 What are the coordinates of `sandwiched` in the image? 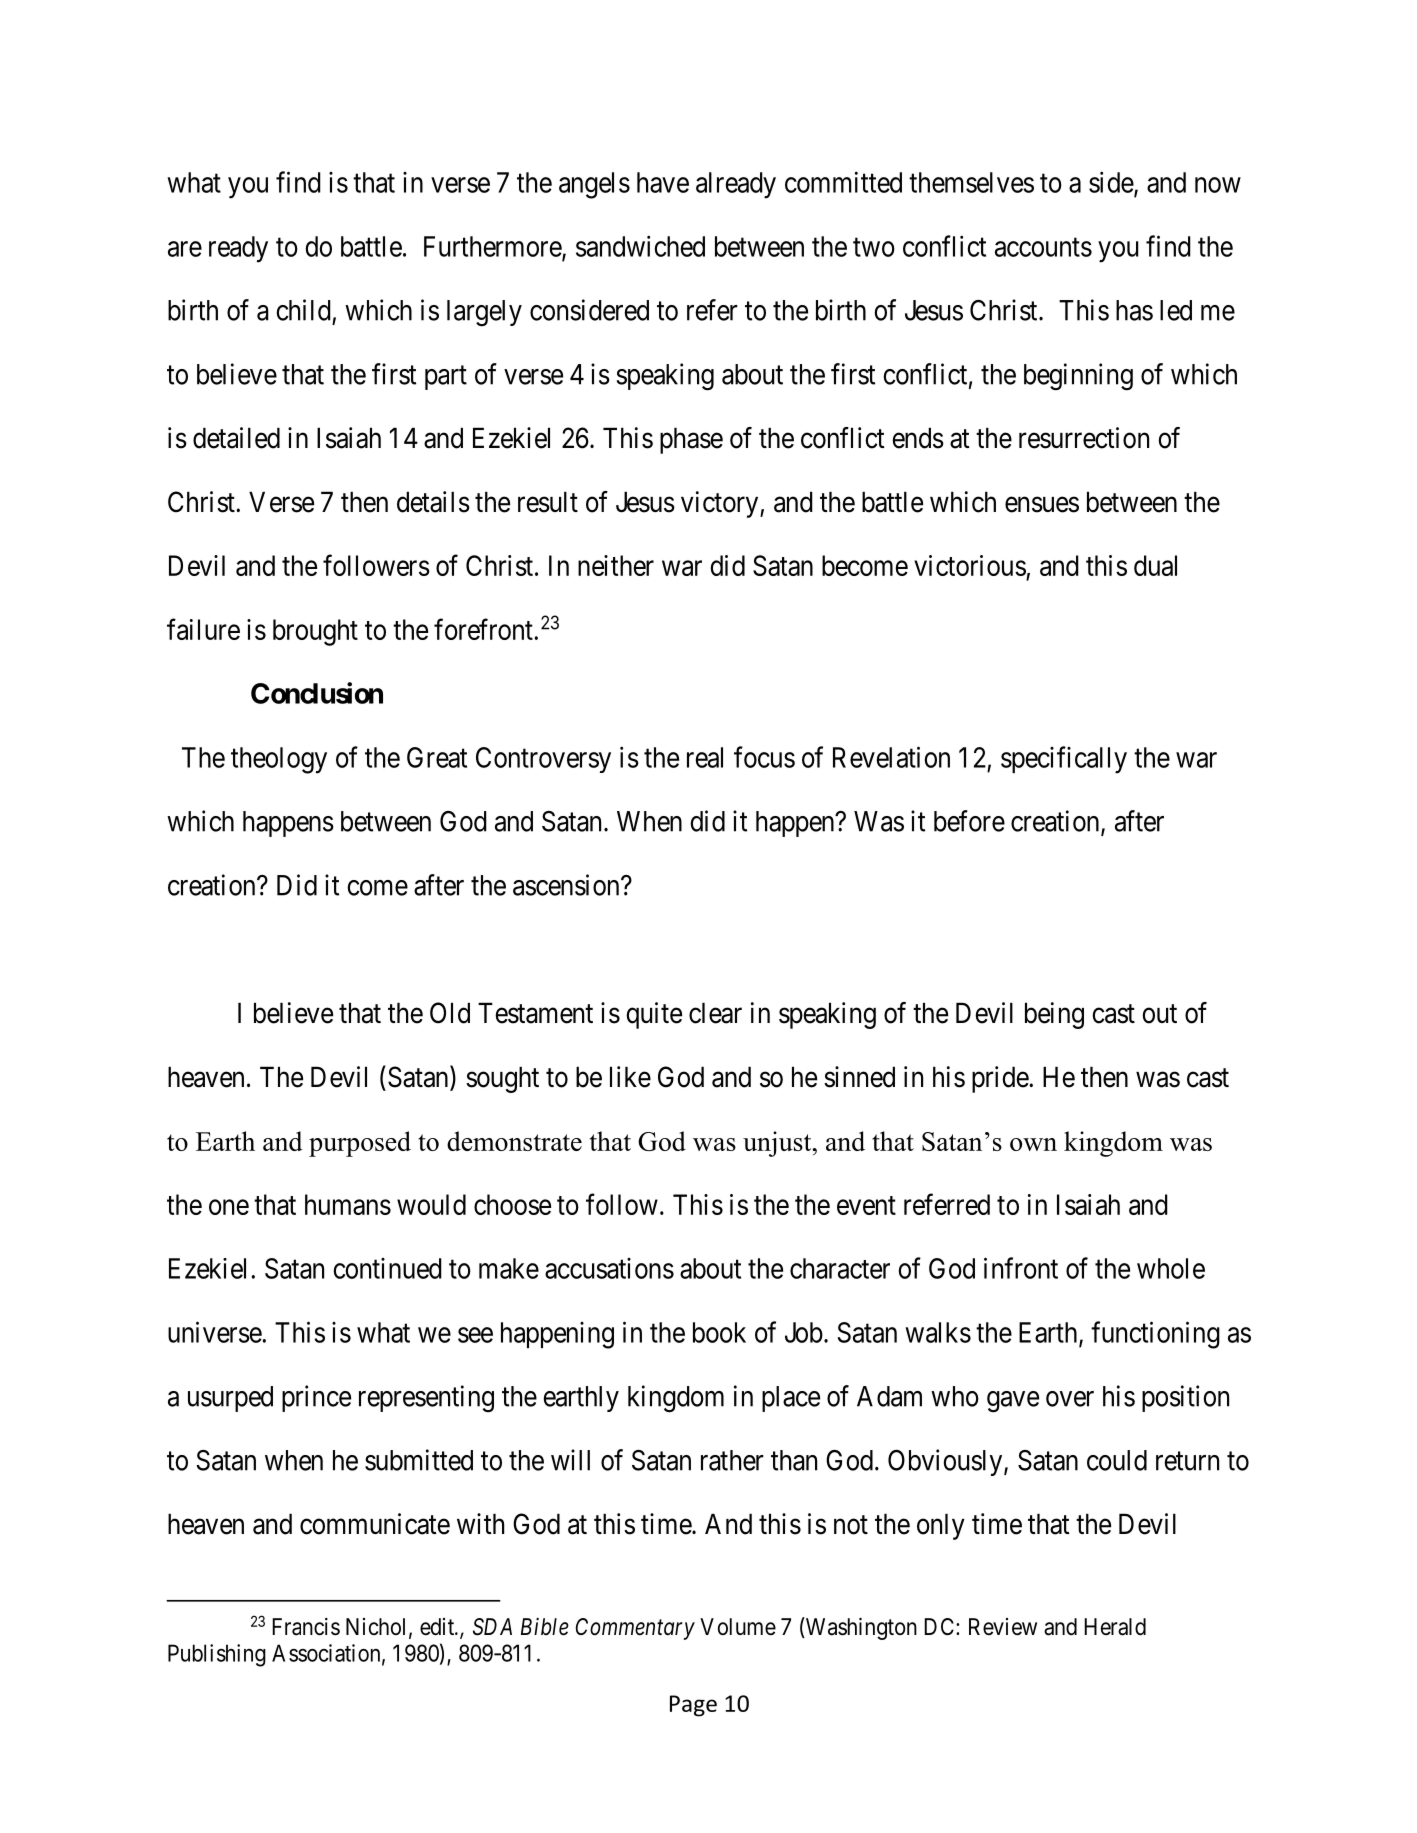 It's located at (640, 246).
